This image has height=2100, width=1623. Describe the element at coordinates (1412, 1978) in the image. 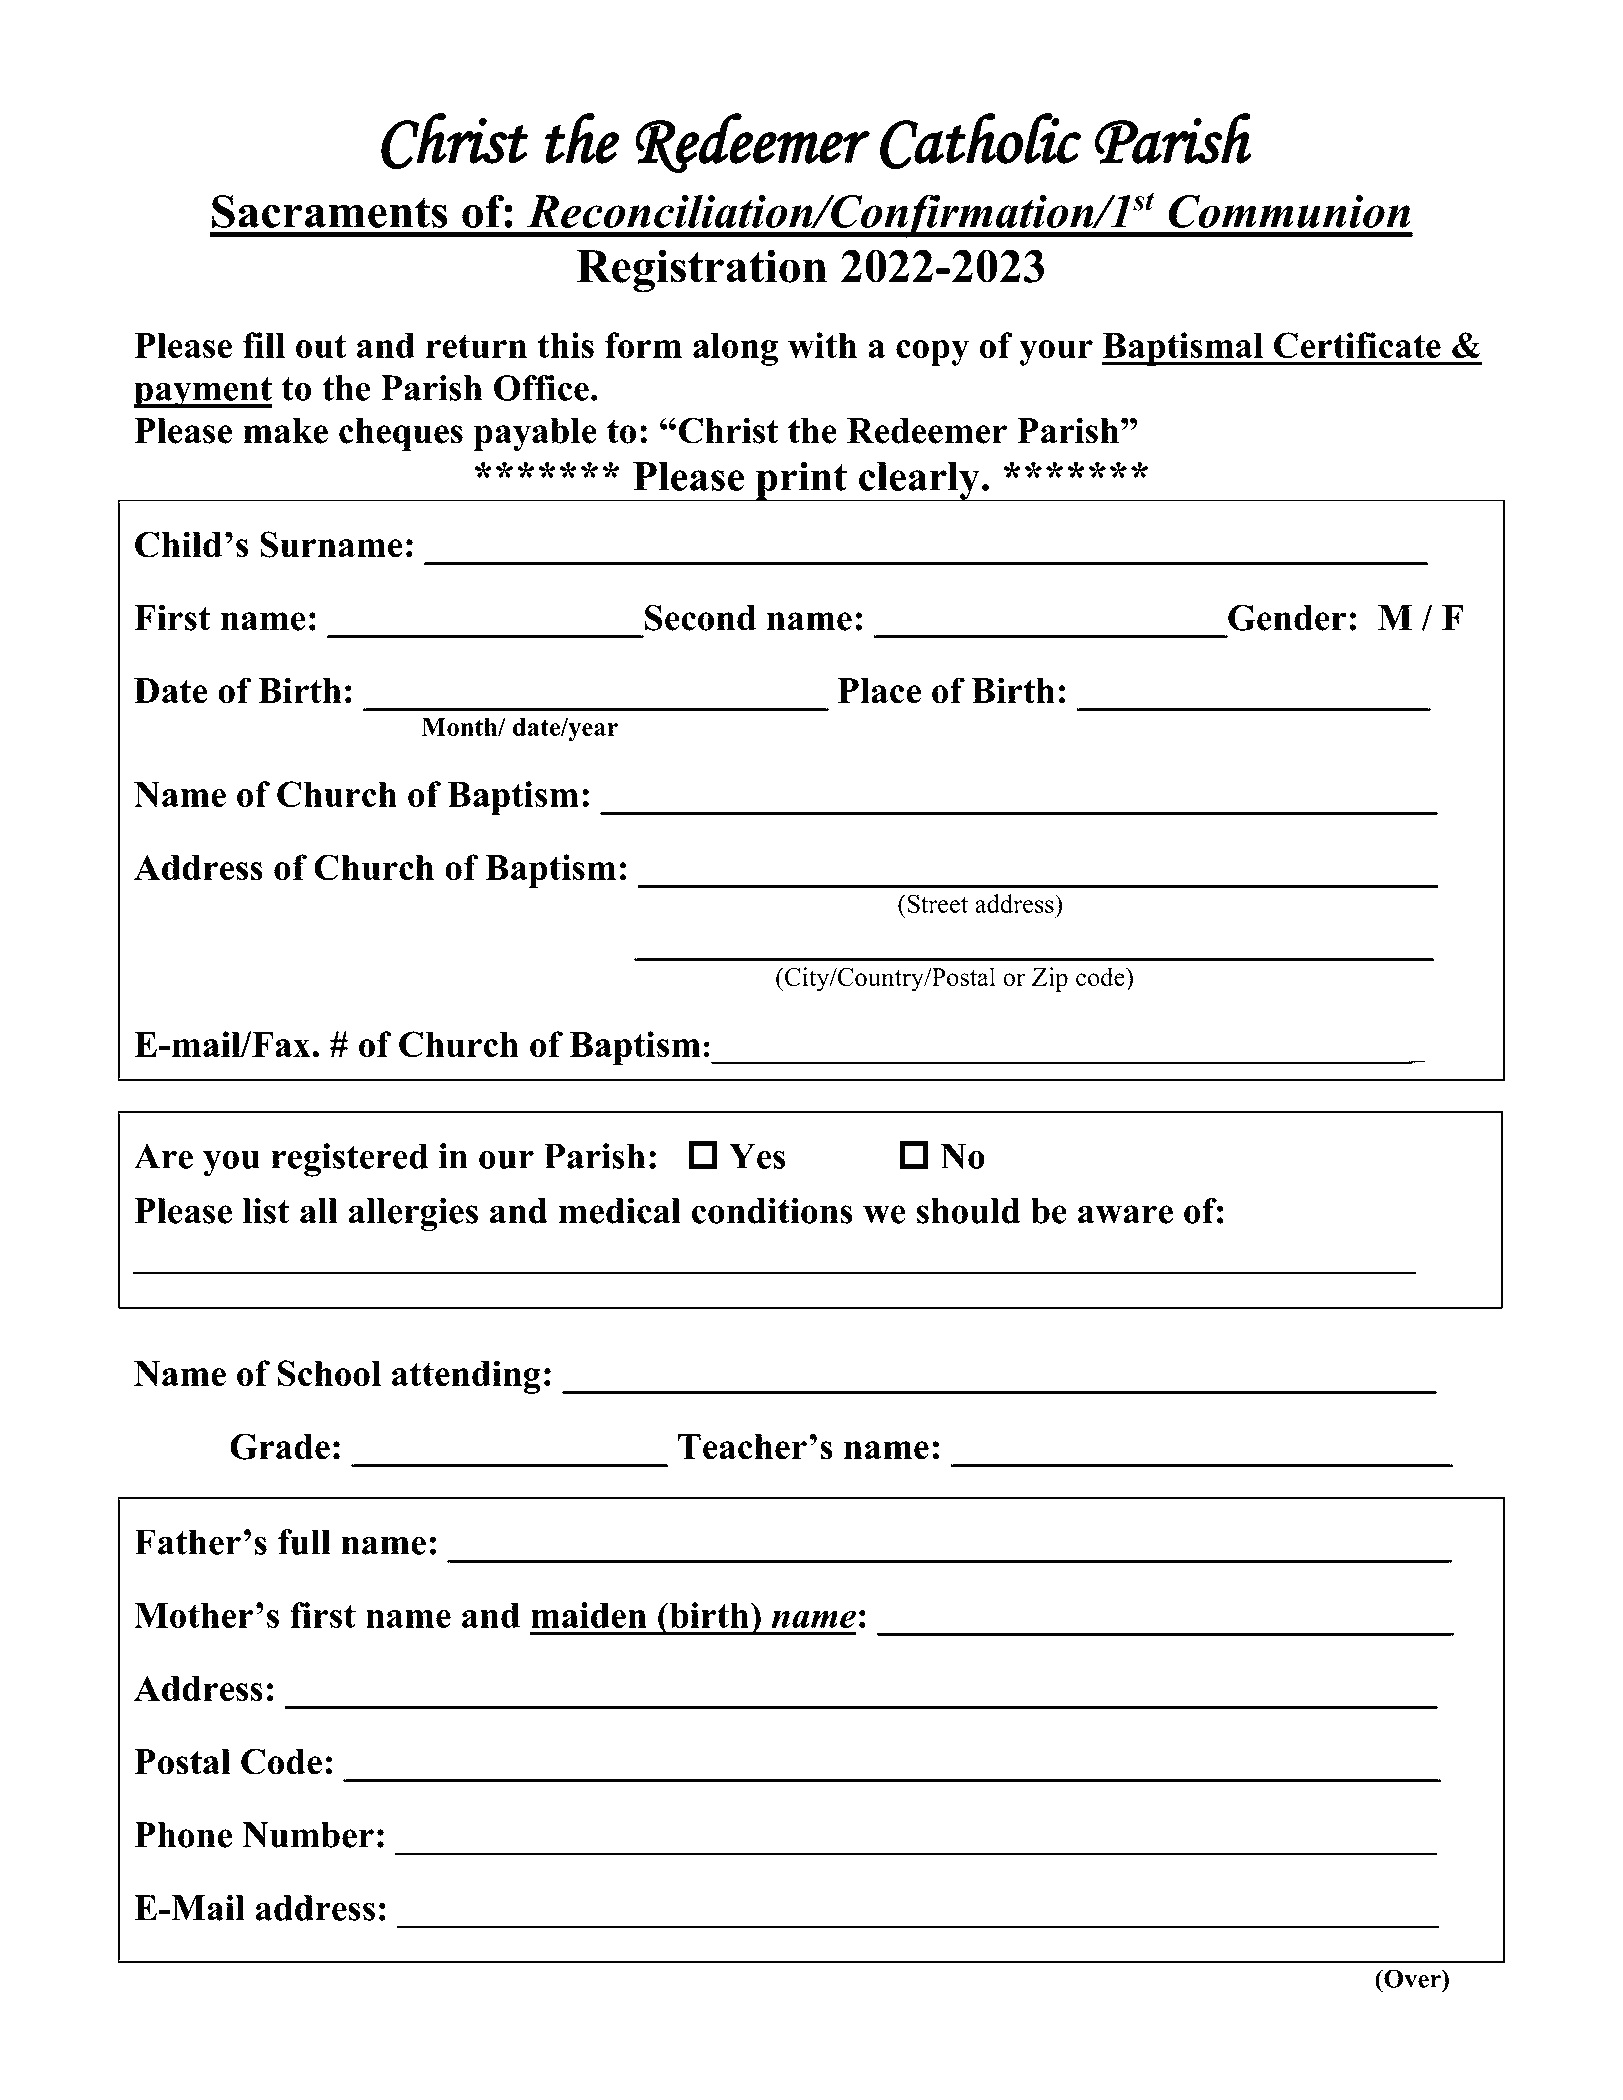

I see `Over` at that location.
